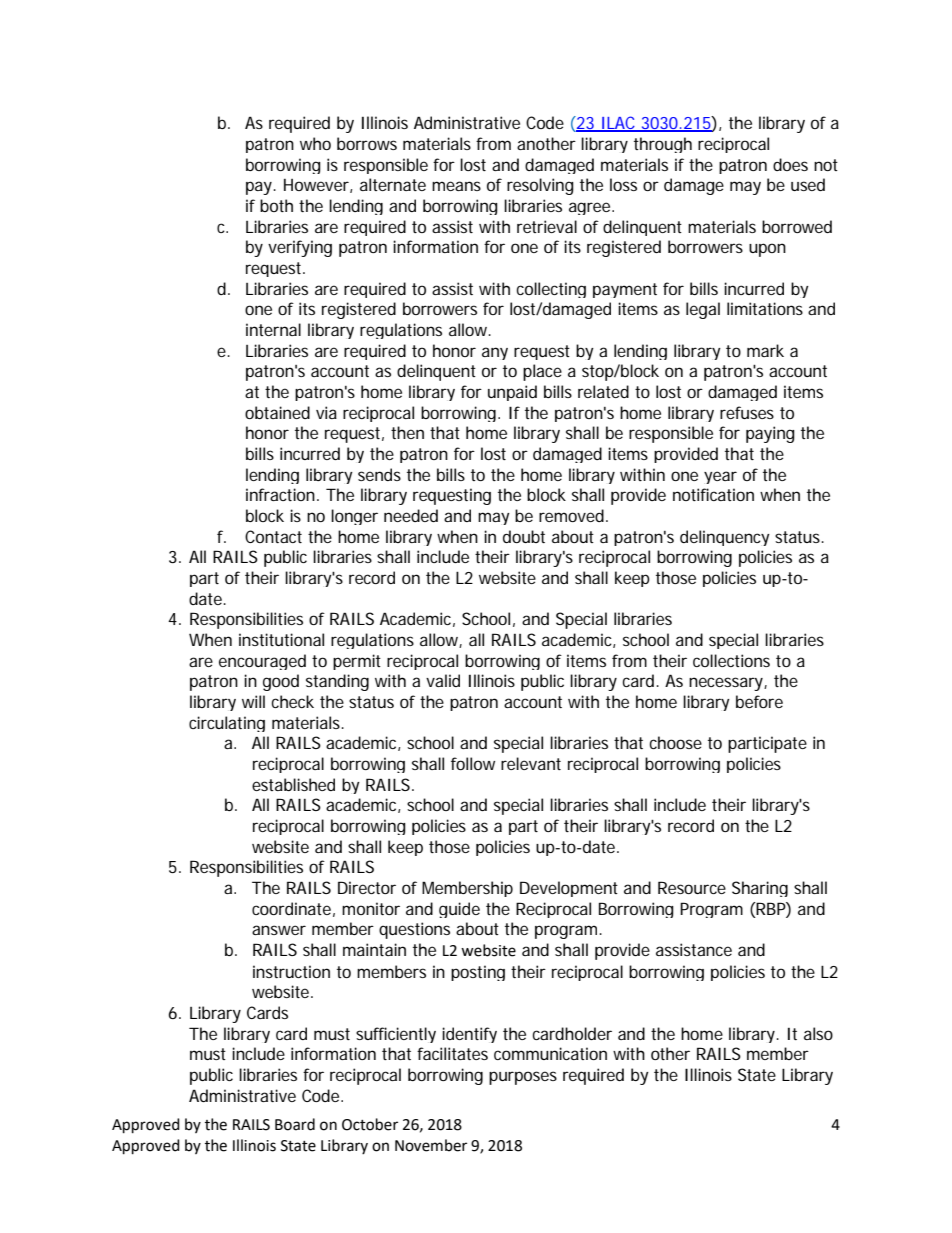 Image resolution: width=952 pixels, height=1233 pixels. Describe the element at coordinates (281, 639) in the document. I see `institutional` at that location.
